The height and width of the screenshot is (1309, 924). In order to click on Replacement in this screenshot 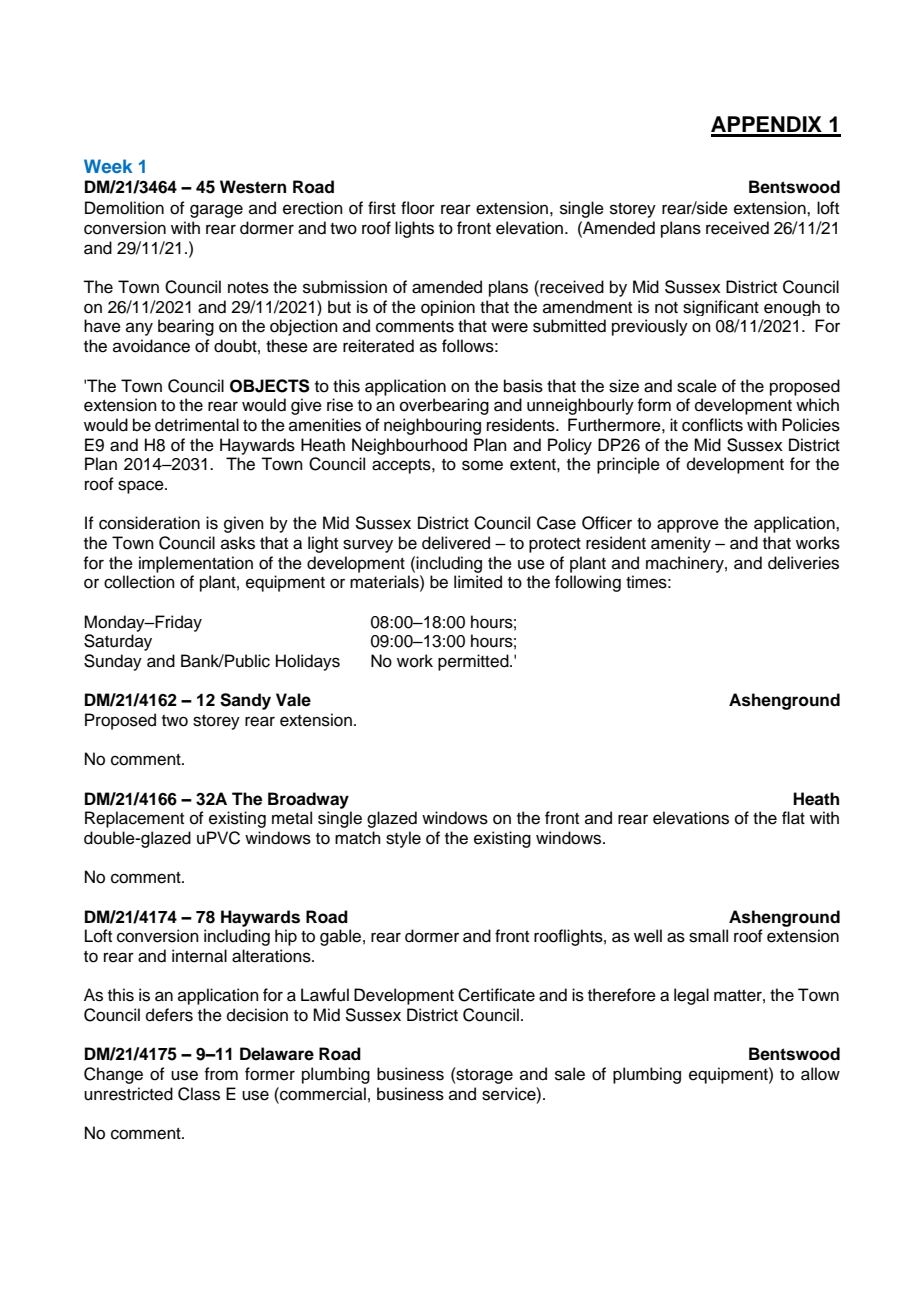, I will do `click(134, 819)`.
